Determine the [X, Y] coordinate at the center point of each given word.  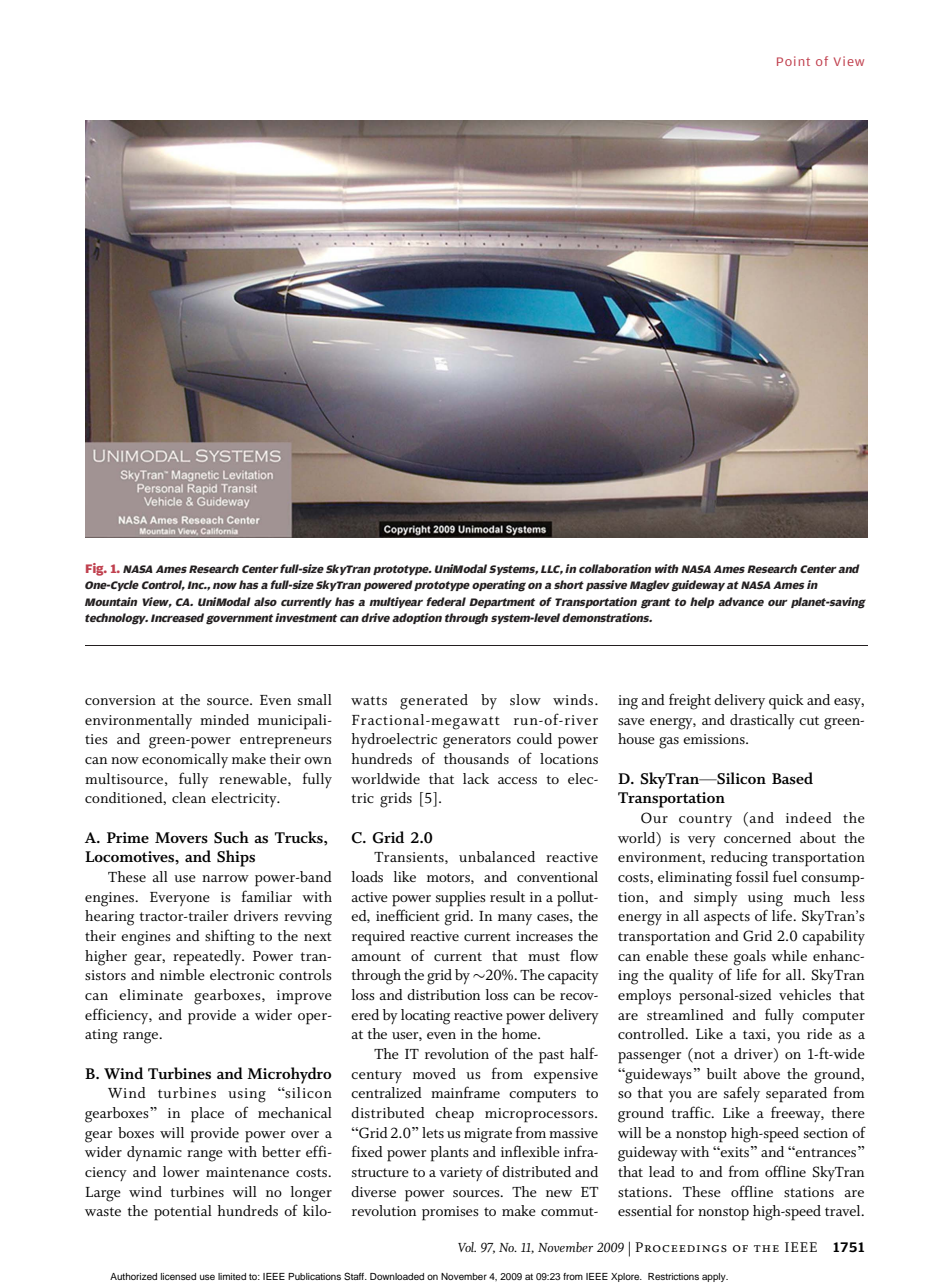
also [265, 601]
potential [183, 1213]
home [520, 1033]
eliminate [151, 994]
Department [502, 603]
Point [793, 61]
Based [792, 778]
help [702, 602]
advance [741, 601]
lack [476, 778]
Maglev [650, 586]
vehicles [805, 995]
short [569, 584]
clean [189, 797]
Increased [177, 617]
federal [446, 601]
